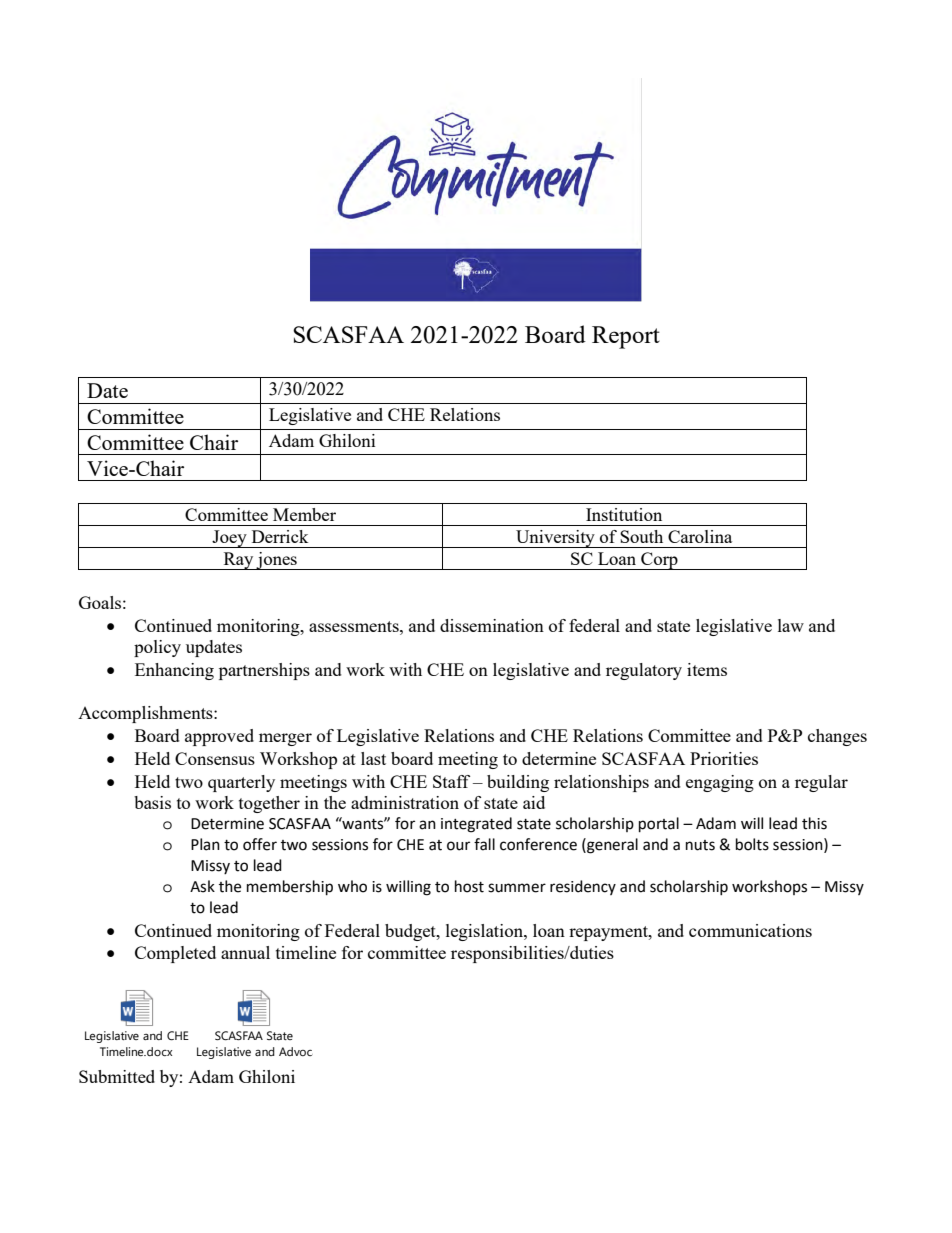 Image resolution: width=952 pixels, height=1233 pixels. I want to click on Corp, so click(659, 561).
